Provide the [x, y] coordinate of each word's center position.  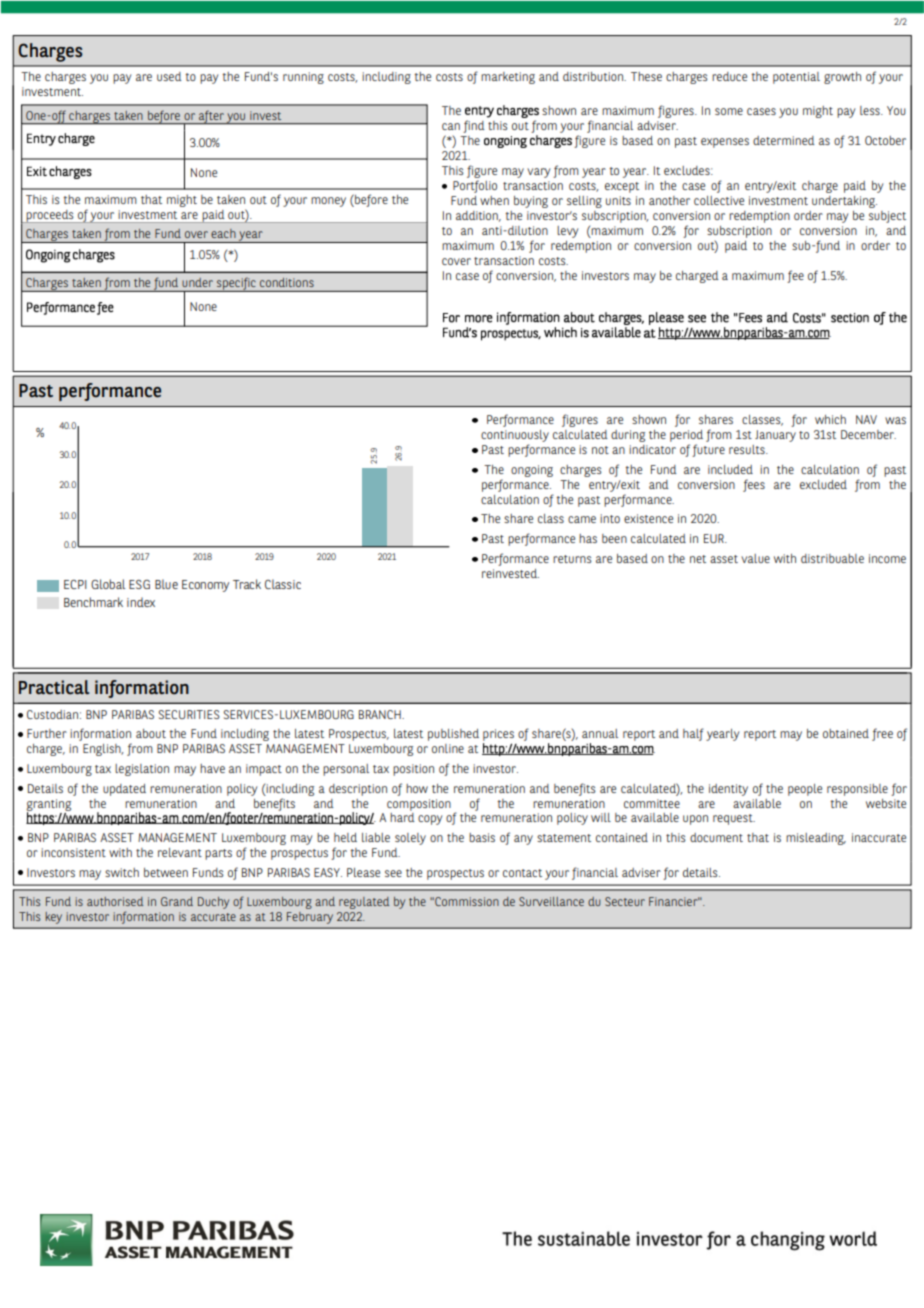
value [755, 558]
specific [236, 284]
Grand [177, 901]
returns [572, 559]
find [474, 126]
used [169, 76]
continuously [515, 436]
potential [796, 78]
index [141, 602]
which [830, 419]
